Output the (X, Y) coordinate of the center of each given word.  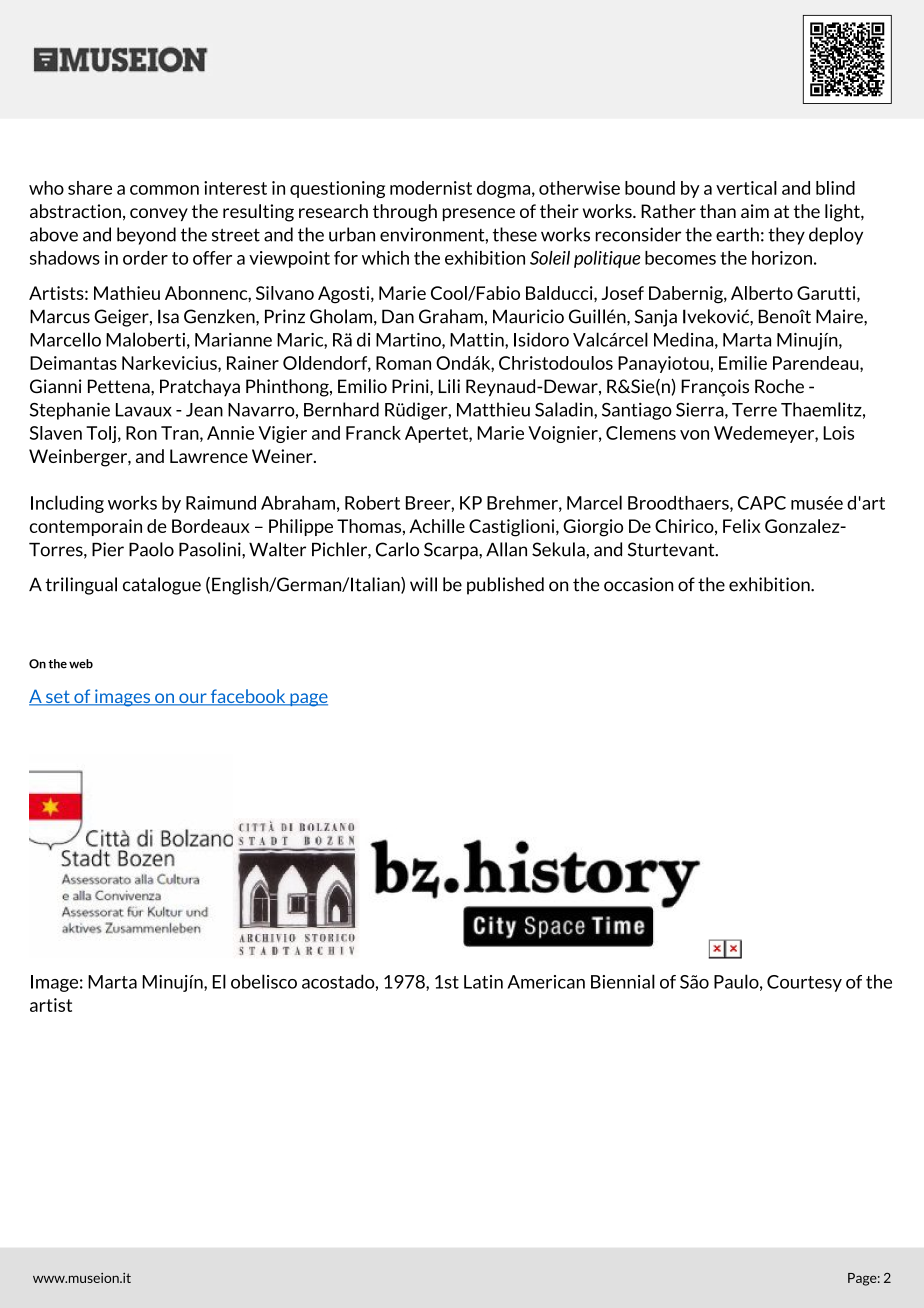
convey (159, 214)
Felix (742, 526)
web (81, 664)
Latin (483, 982)
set (57, 698)
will (423, 584)
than (718, 211)
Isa (168, 316)
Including (67, 504)
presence (479, 214)
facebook (248, 697)
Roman (403, 363)
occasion (638, 584)
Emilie (743, 363)
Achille (437, 526)
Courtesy (804, 983)
